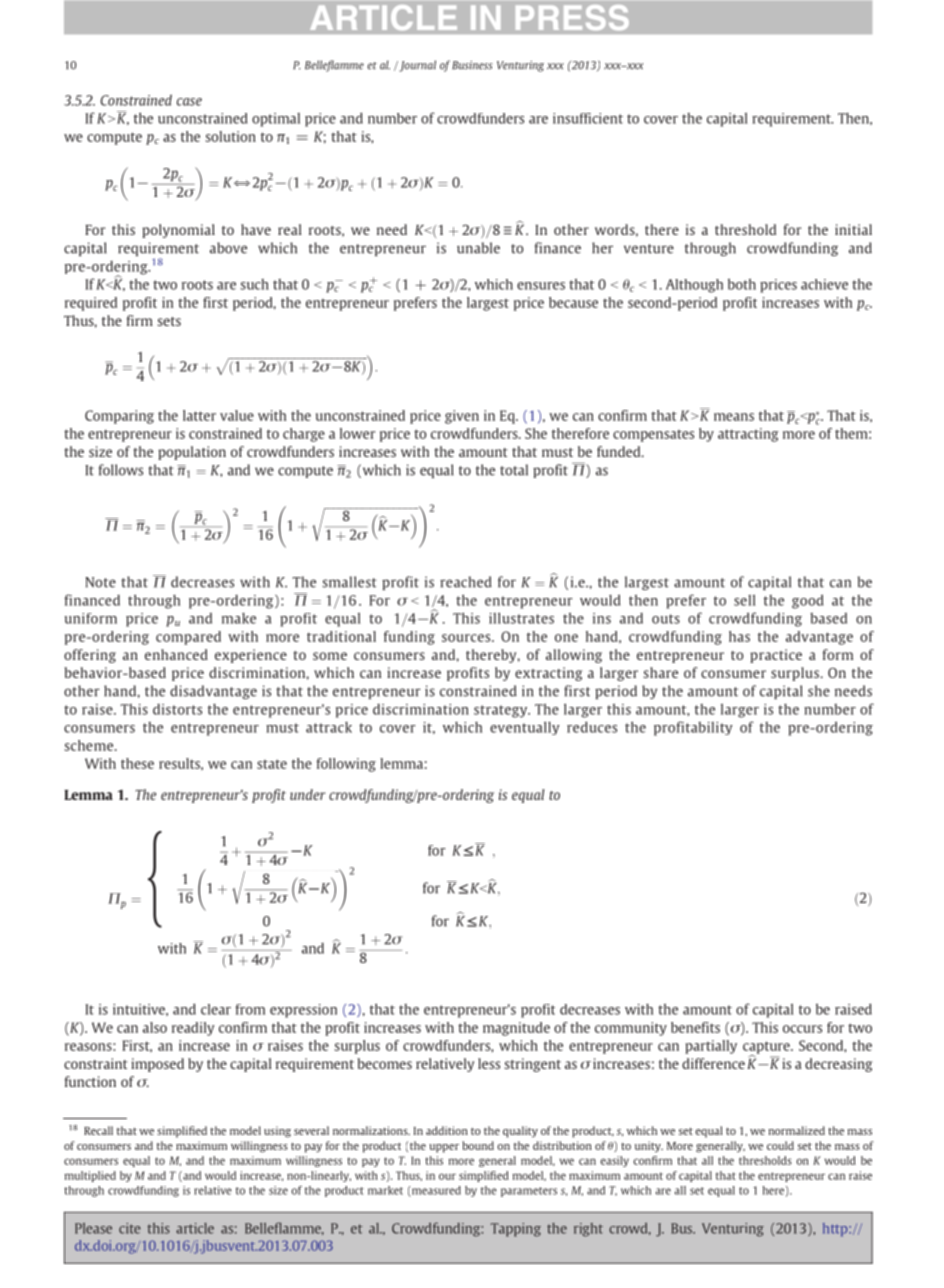 This screenshot has width=944, height=1288. Describe the element at coordinates (195, 1228) in the screenshot. I see `article` at that location.
